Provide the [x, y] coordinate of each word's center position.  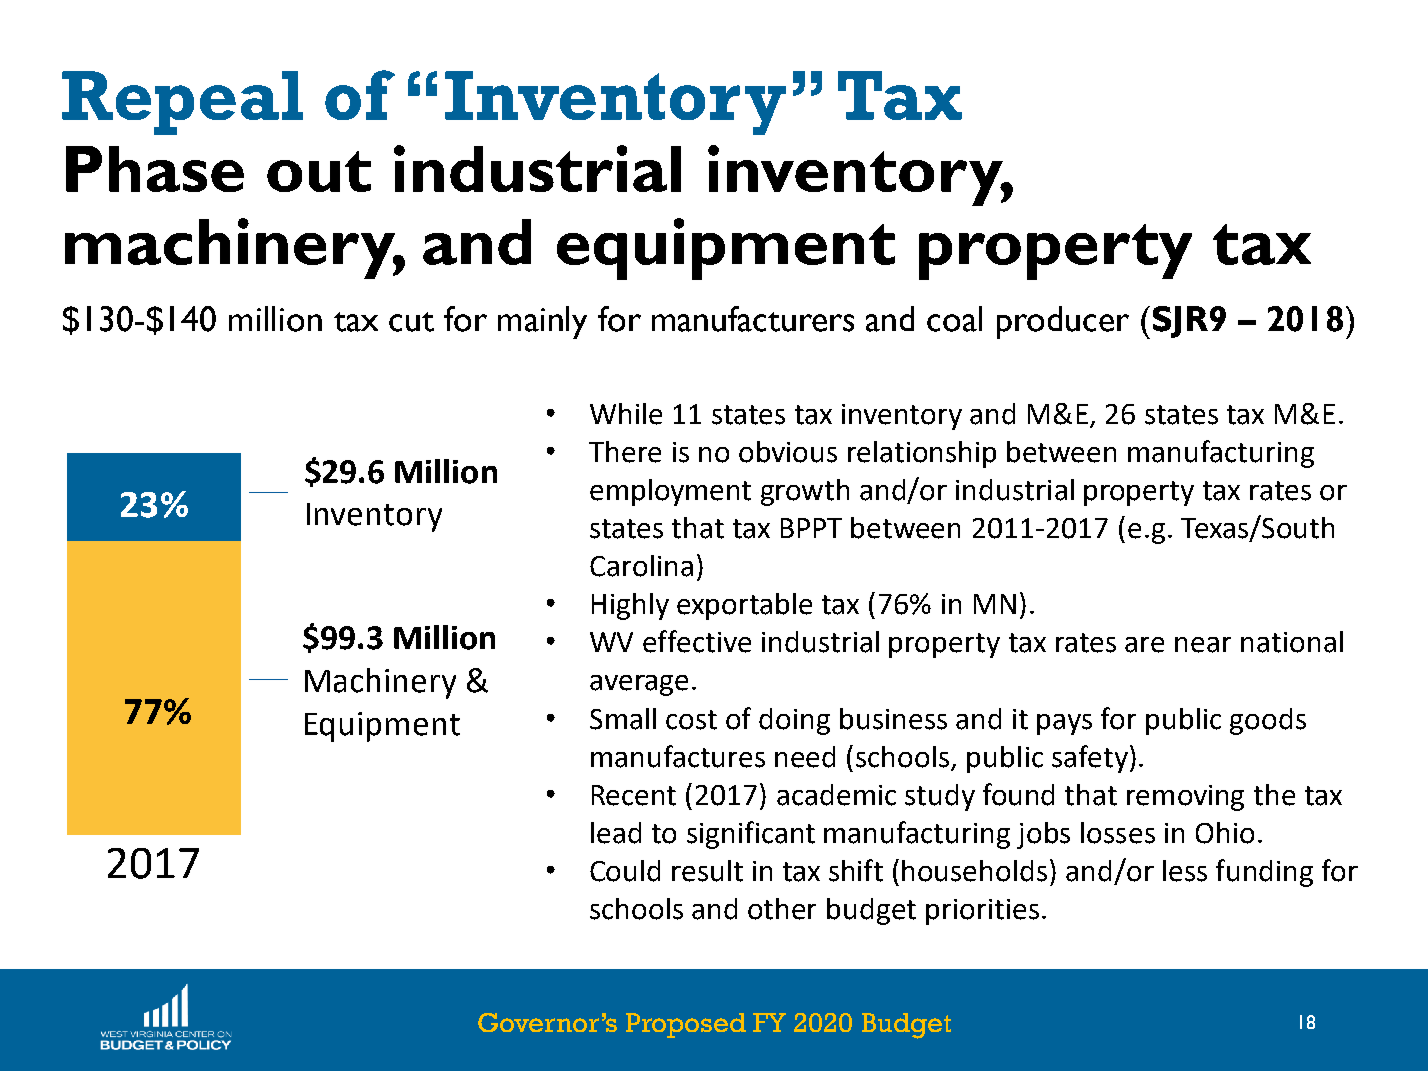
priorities [982, 912]
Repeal [182, 103]
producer [1063, 322]
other [782, 909]
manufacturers [753, 319]
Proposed [686, 1025]
